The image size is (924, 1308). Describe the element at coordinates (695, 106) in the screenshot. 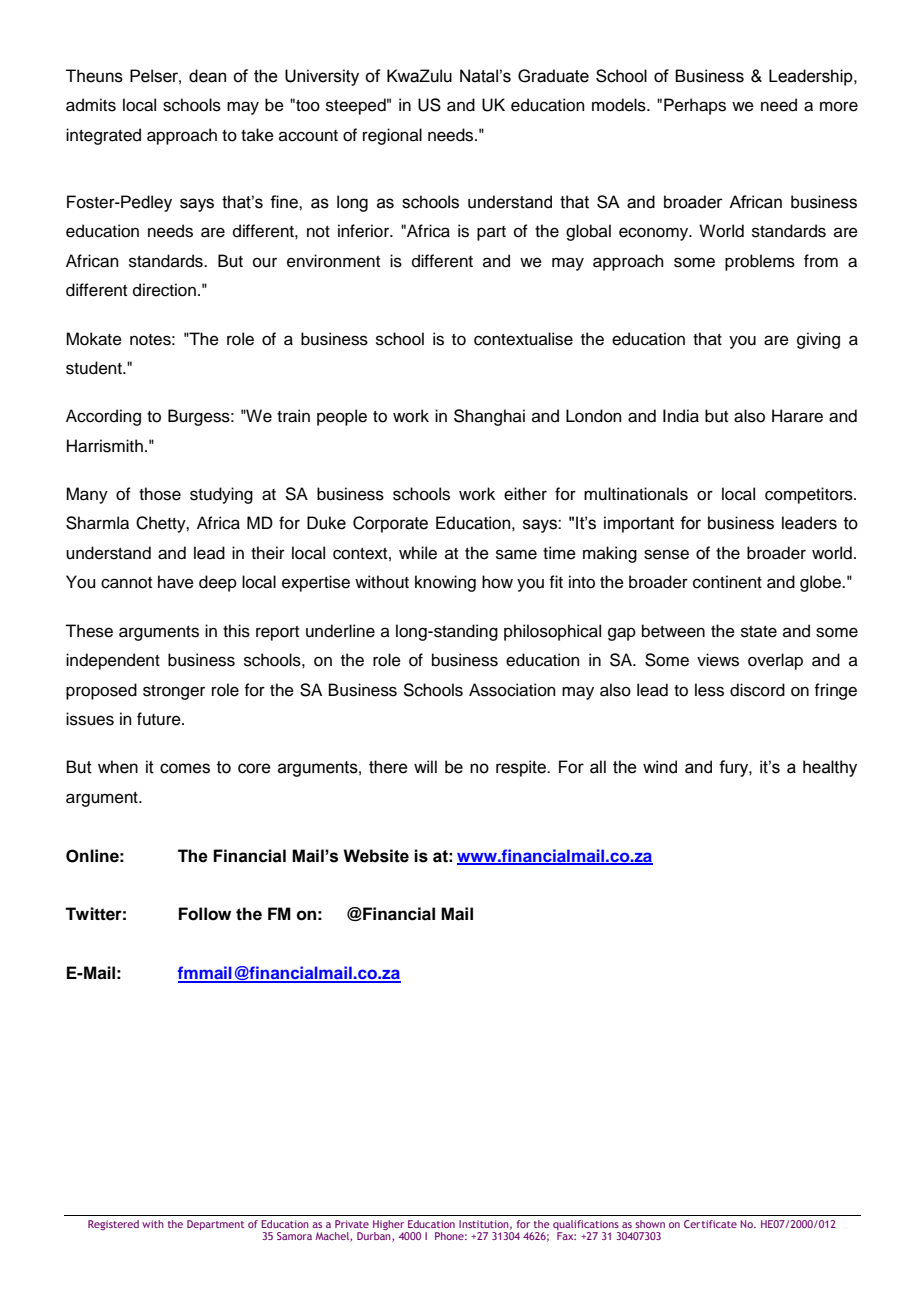

I see `Perhaps` at that location.
